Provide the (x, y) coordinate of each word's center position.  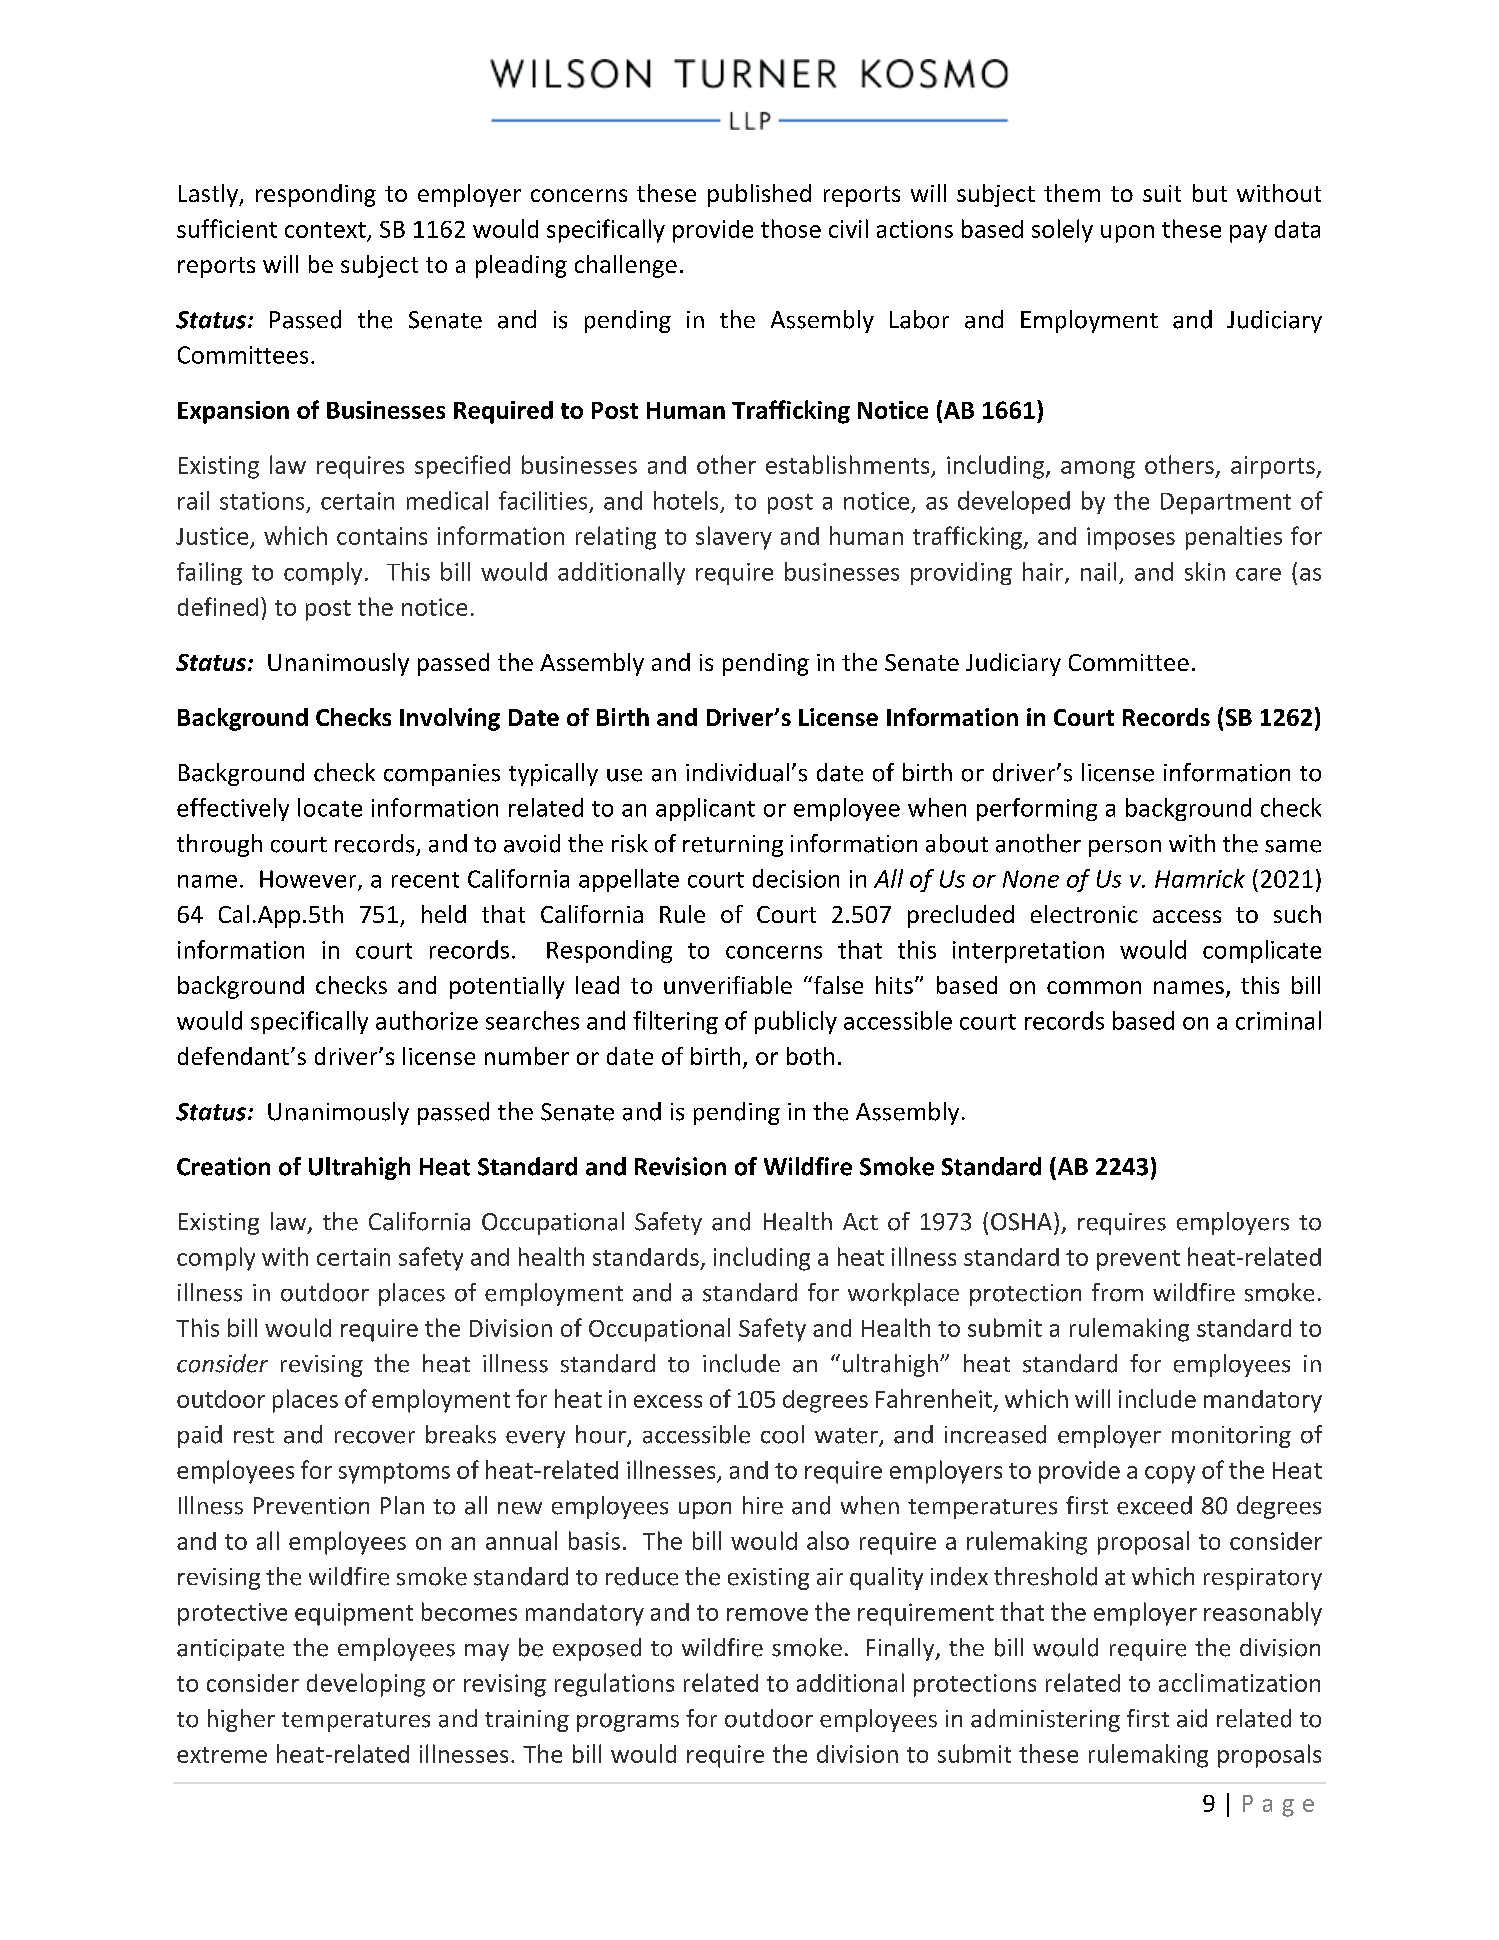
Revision (680, 1166)
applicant (705, 809)
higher (241, 1720)
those (791, 228)
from (1117, 1292)
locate (330, 807)
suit (1162, 193)
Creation (223, 1166)
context (325, 230)
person (1125, 848)
